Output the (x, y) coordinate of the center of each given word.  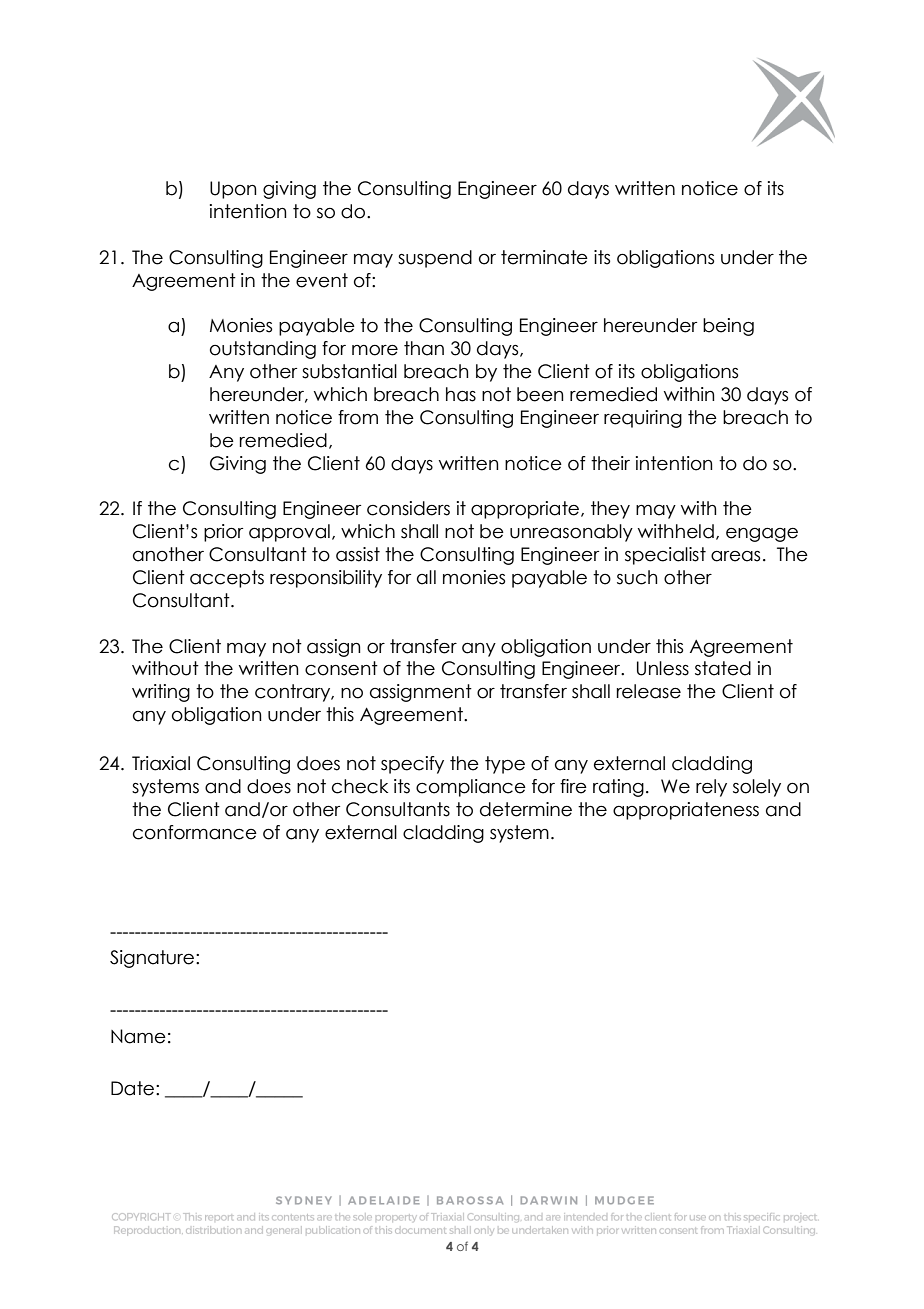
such (637, 577)
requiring (643, 419)
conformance (195, 832)
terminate (544, 257)
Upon (233, 190)
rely (711, 788)
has (461, 394)
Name (138, 1036)
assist (358, 554)
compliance (471, 788)
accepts (227, 579)
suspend (435, 259)
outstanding (263, 350)
